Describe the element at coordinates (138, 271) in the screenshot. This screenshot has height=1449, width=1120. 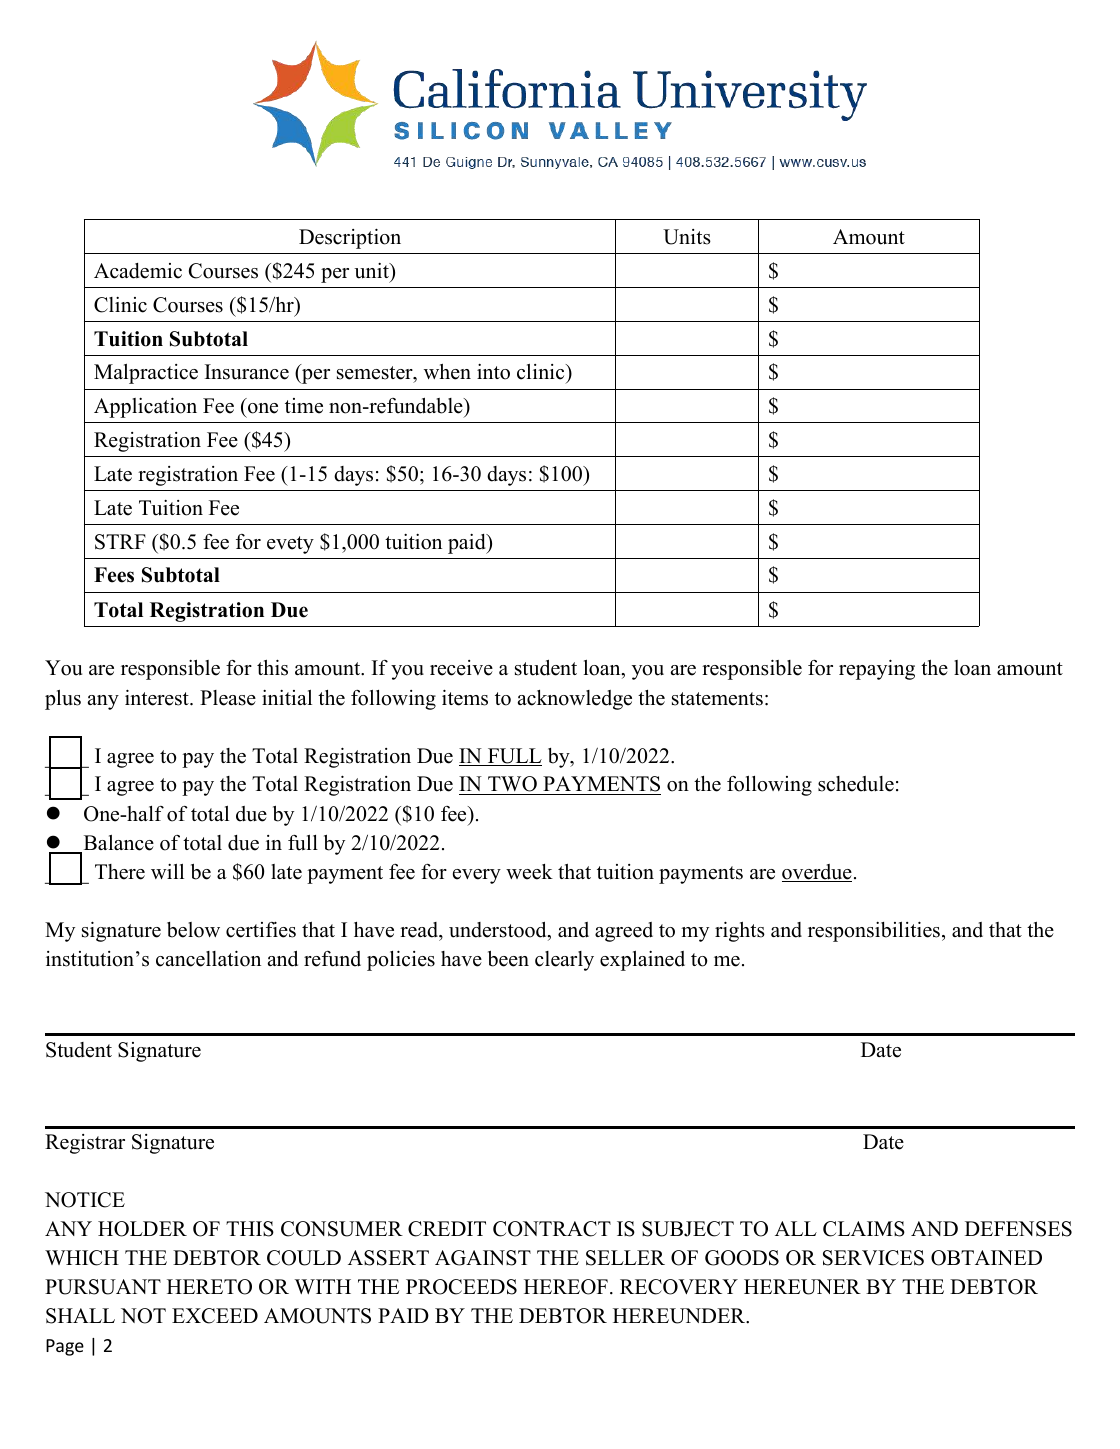
I see `Academic` at that location.
